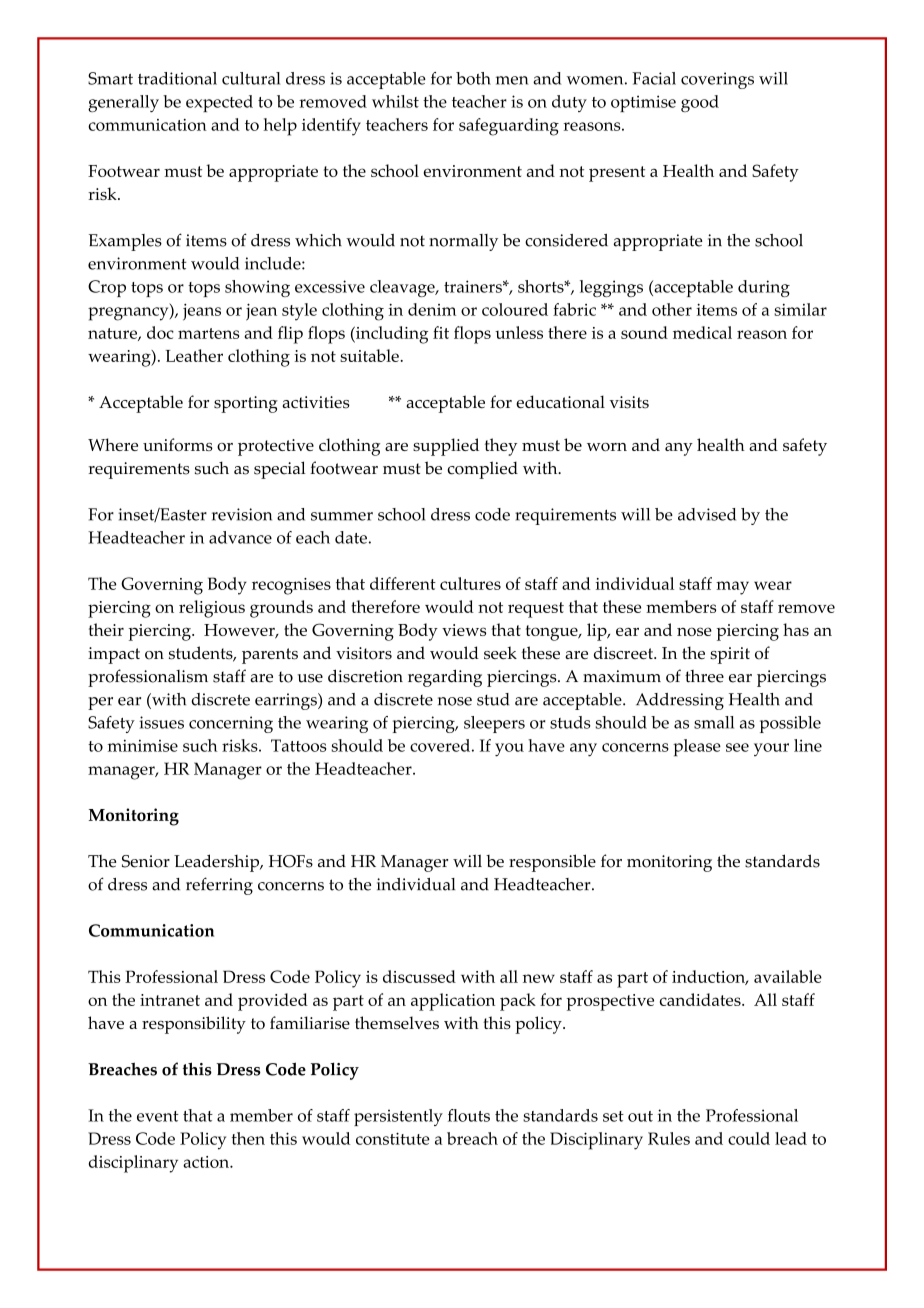 Image resolution: width=924 pixels, height=1308 pixels. Describe the element at coordinates (219, 103) in the screenshot. I see `expected` at that location.
